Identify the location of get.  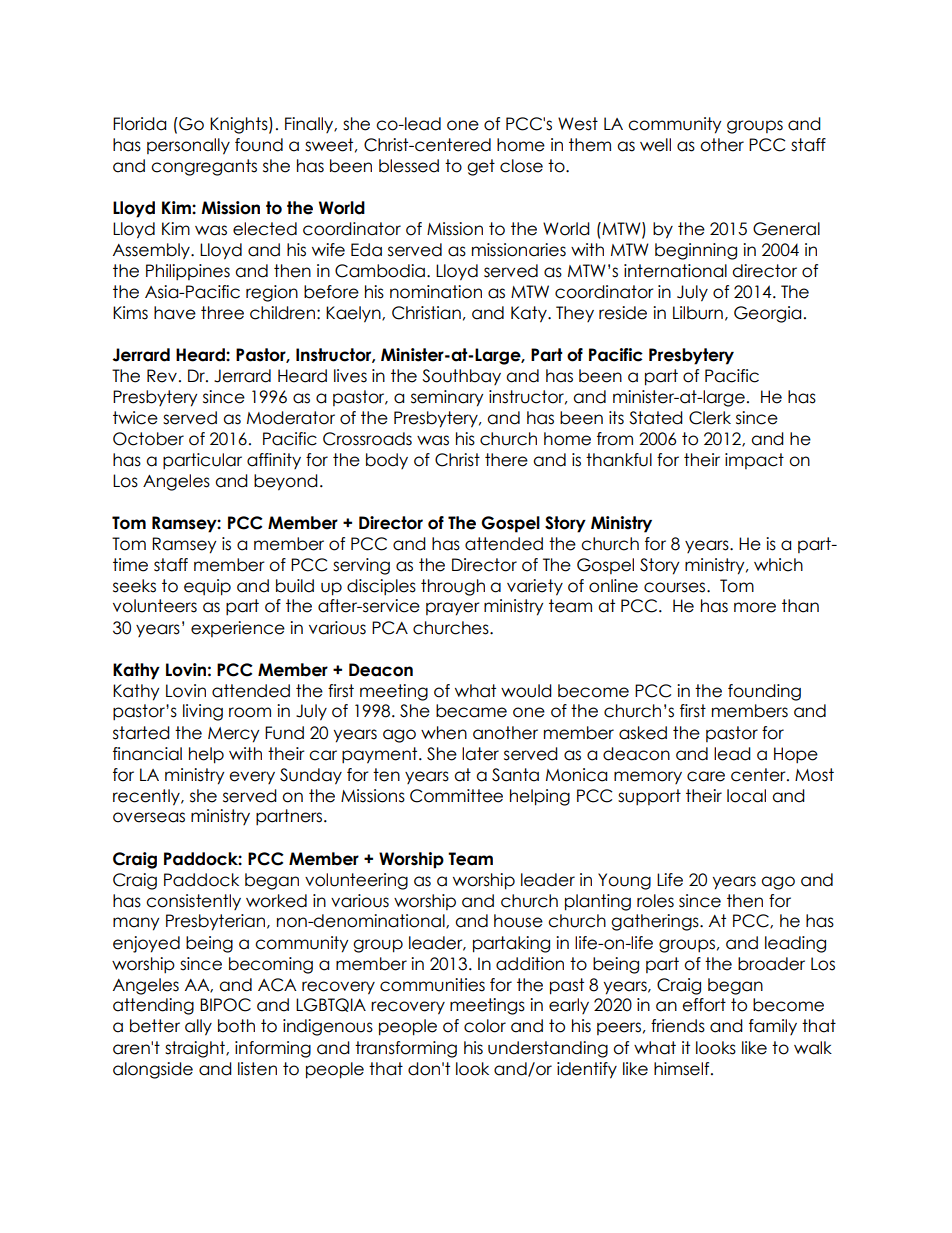
(481, 167).
